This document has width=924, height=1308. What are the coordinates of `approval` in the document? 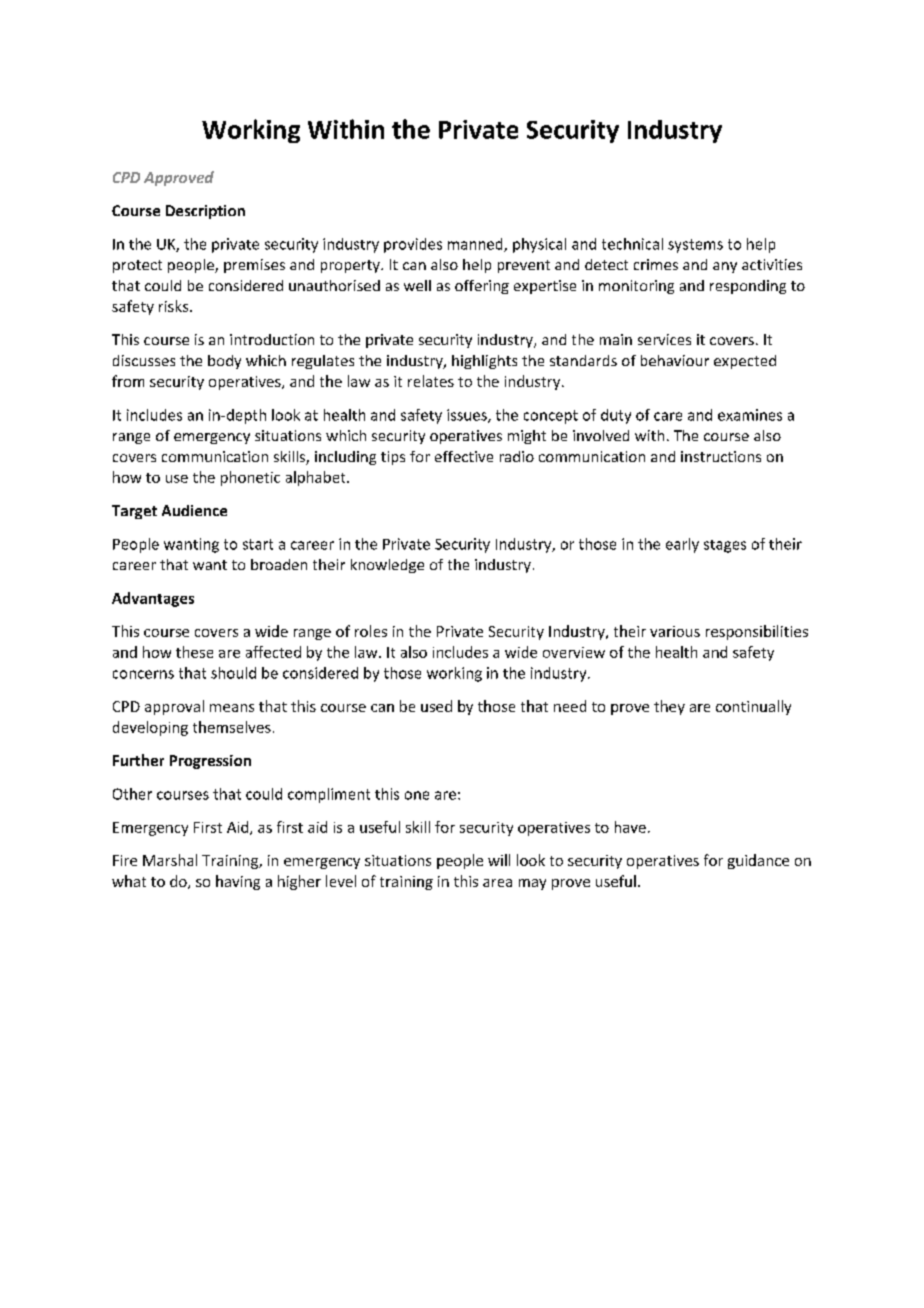 It's located at (174, 707).
